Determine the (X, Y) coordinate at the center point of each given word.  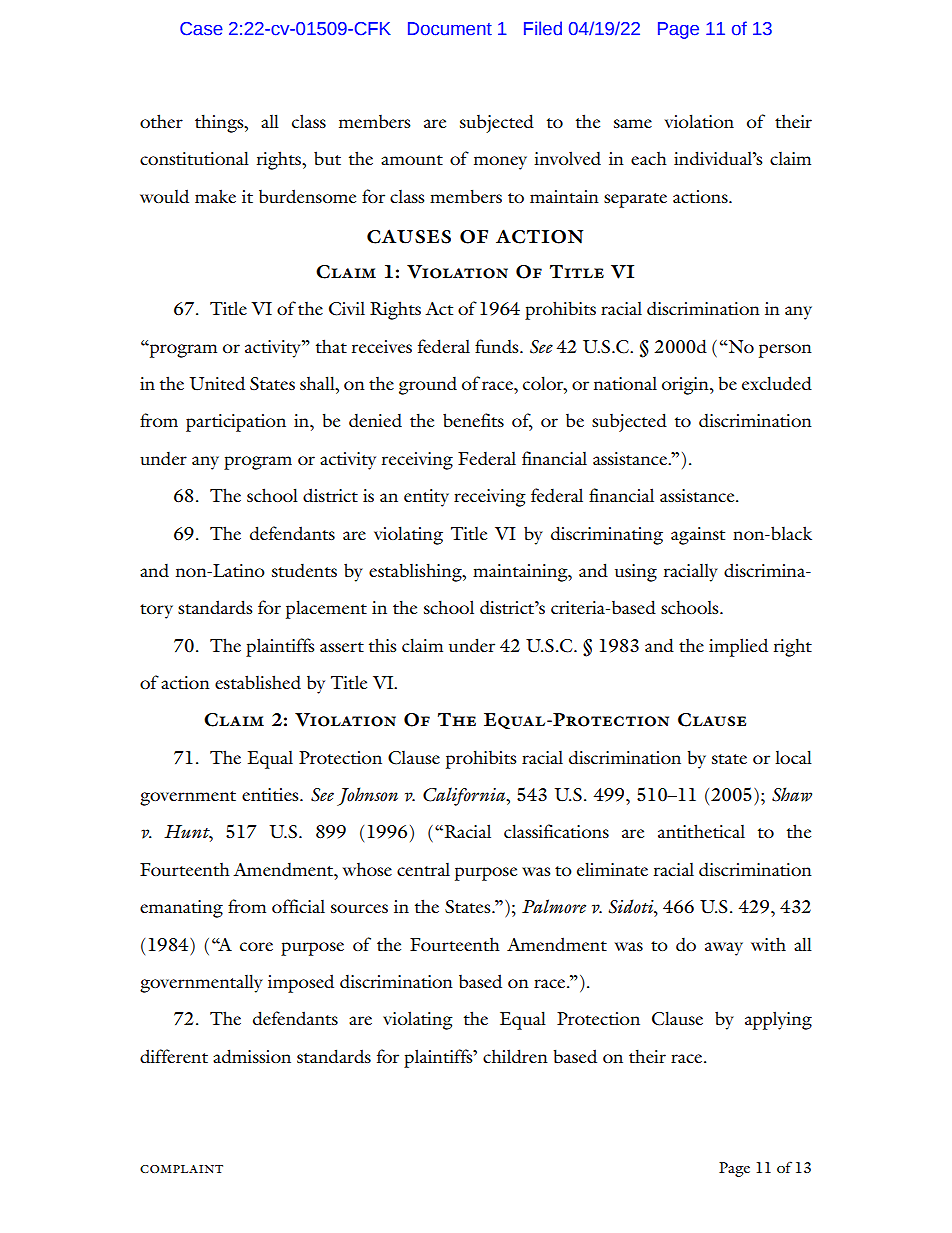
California (465, 796)
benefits (473, 420)
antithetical (701, 831)
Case (201, 29)
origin (686, 386)
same (633, 123)
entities (271, 794)
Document (450, 29)
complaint (181, 1169)
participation (236, 423)
